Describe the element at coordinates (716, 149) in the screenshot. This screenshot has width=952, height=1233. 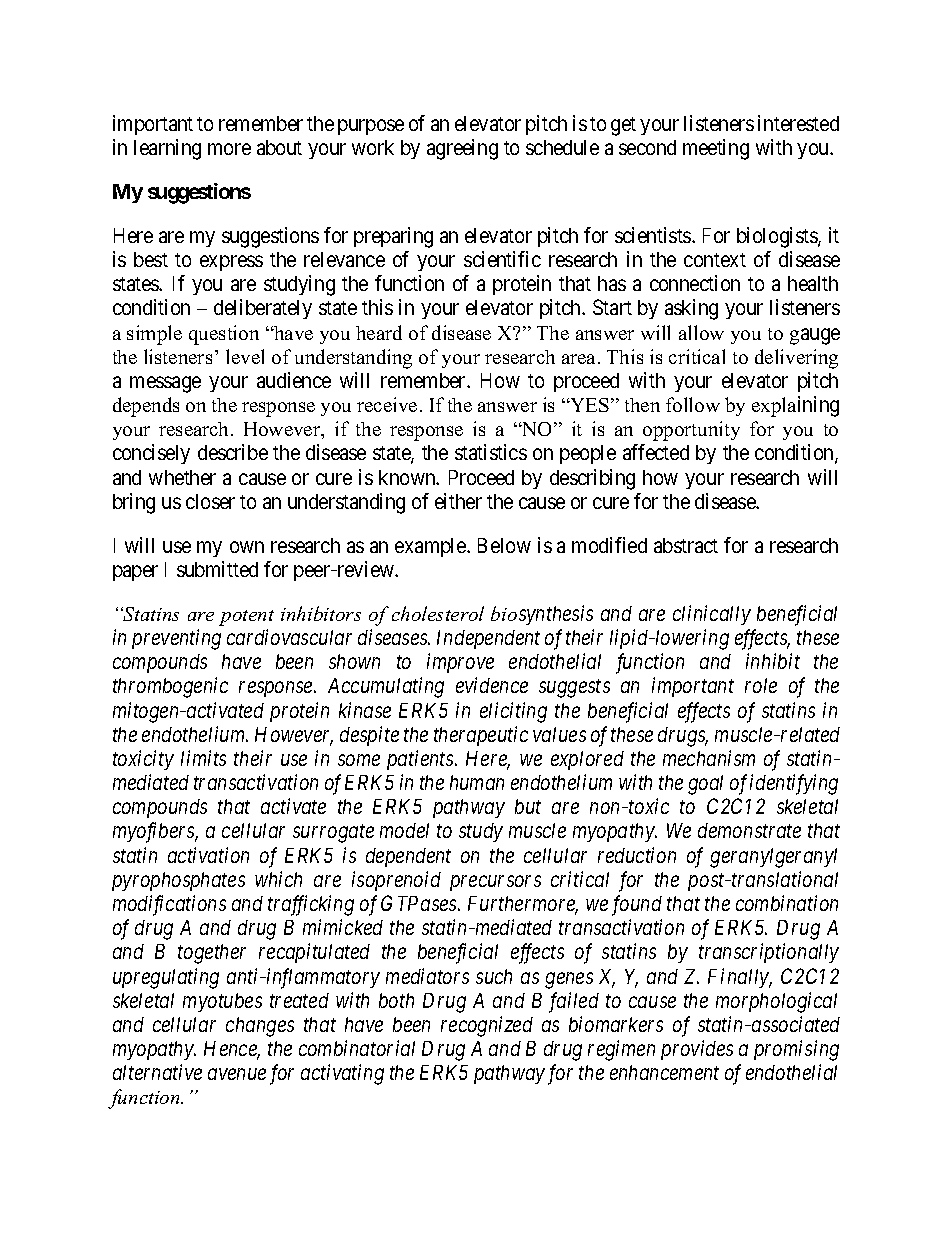
I see `meeting` at that location.
